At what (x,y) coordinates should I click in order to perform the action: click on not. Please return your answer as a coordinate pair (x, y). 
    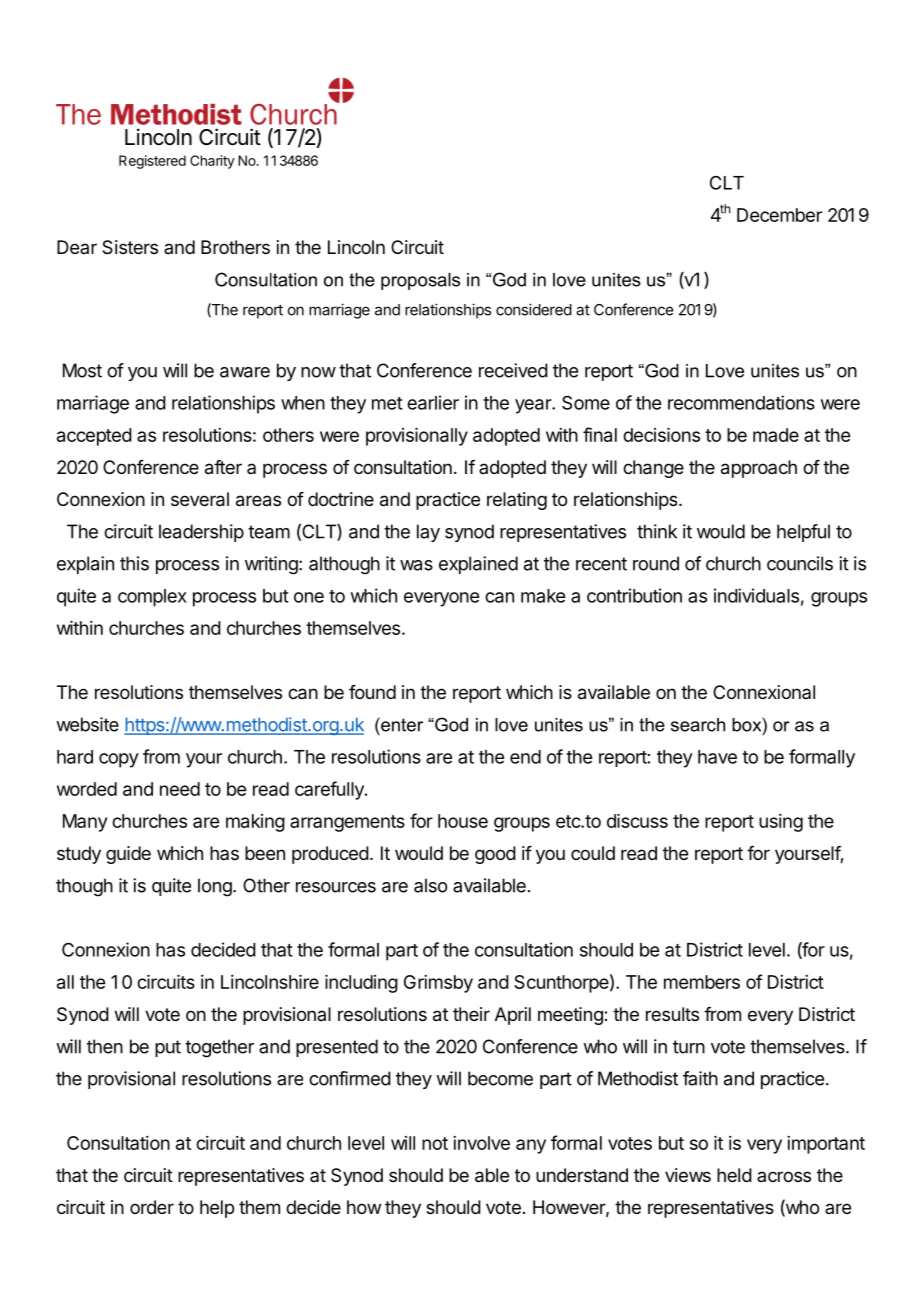
    Looking at the image, I should click on (435, 1143).
